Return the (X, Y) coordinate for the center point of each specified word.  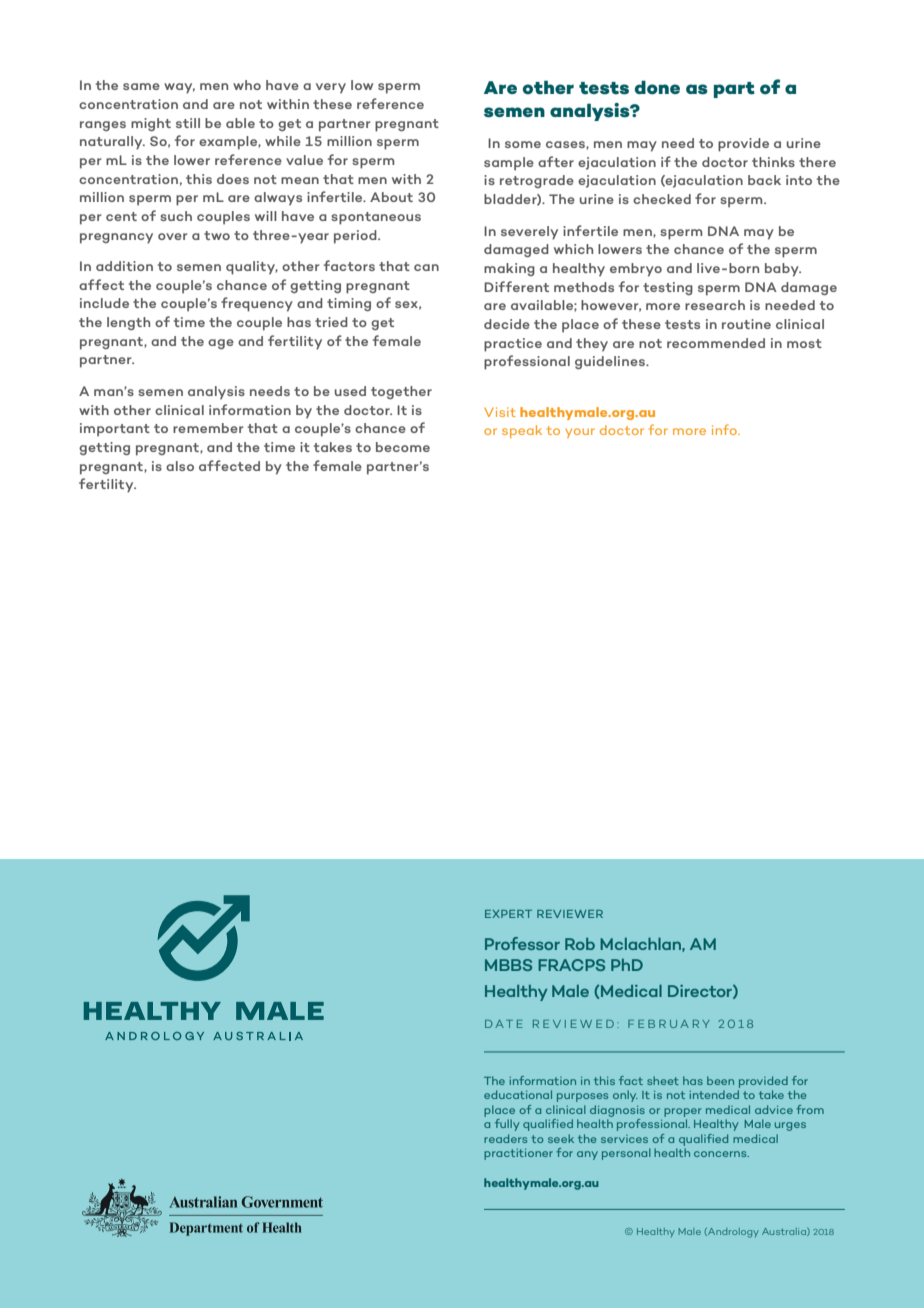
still (188, 123)
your (580, 433)
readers (505, 1138)
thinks (773, 162)
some (523, 144)
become (403, 447)
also (180, 466)
